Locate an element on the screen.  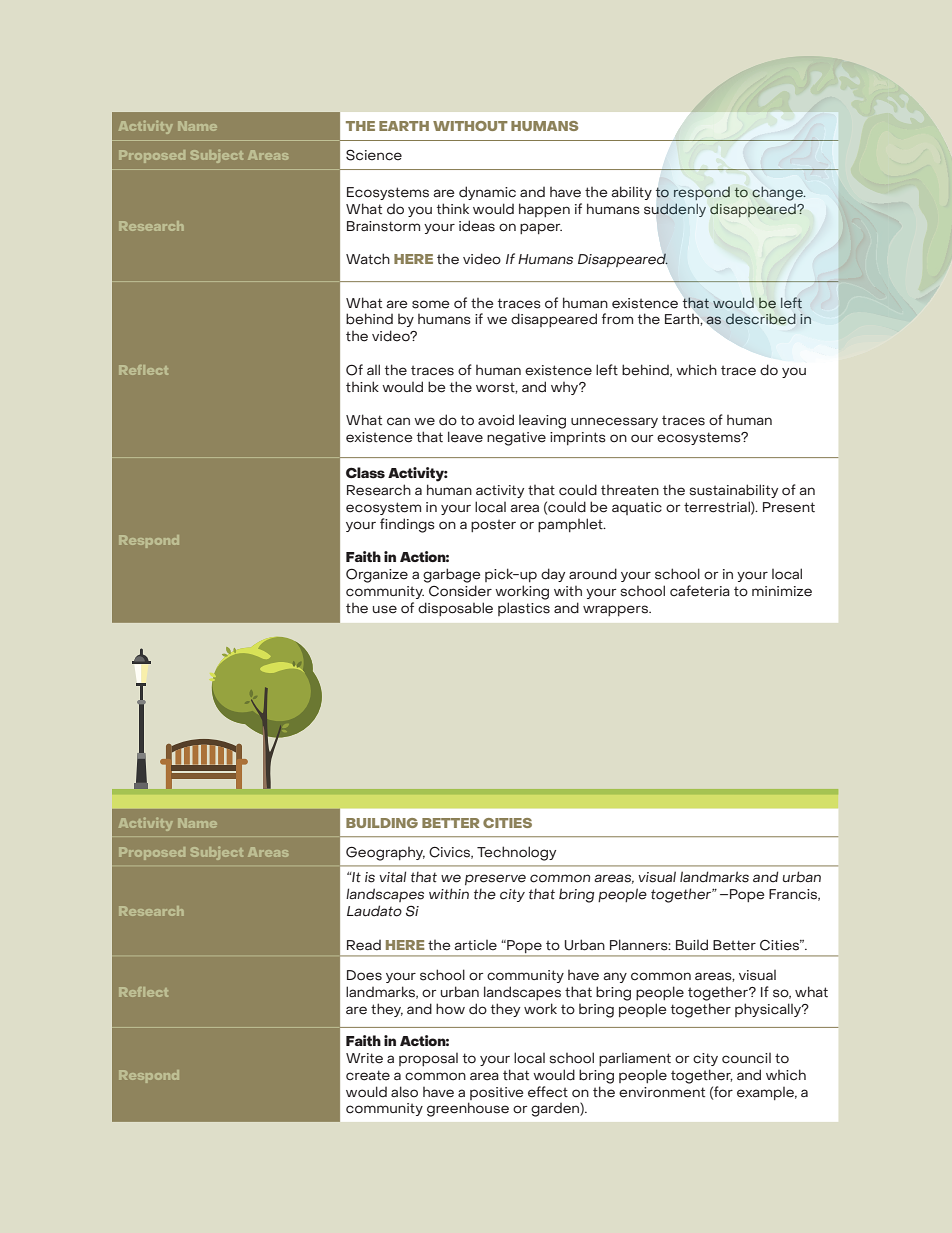
cafeteria is located at coordinates (700, 591).
